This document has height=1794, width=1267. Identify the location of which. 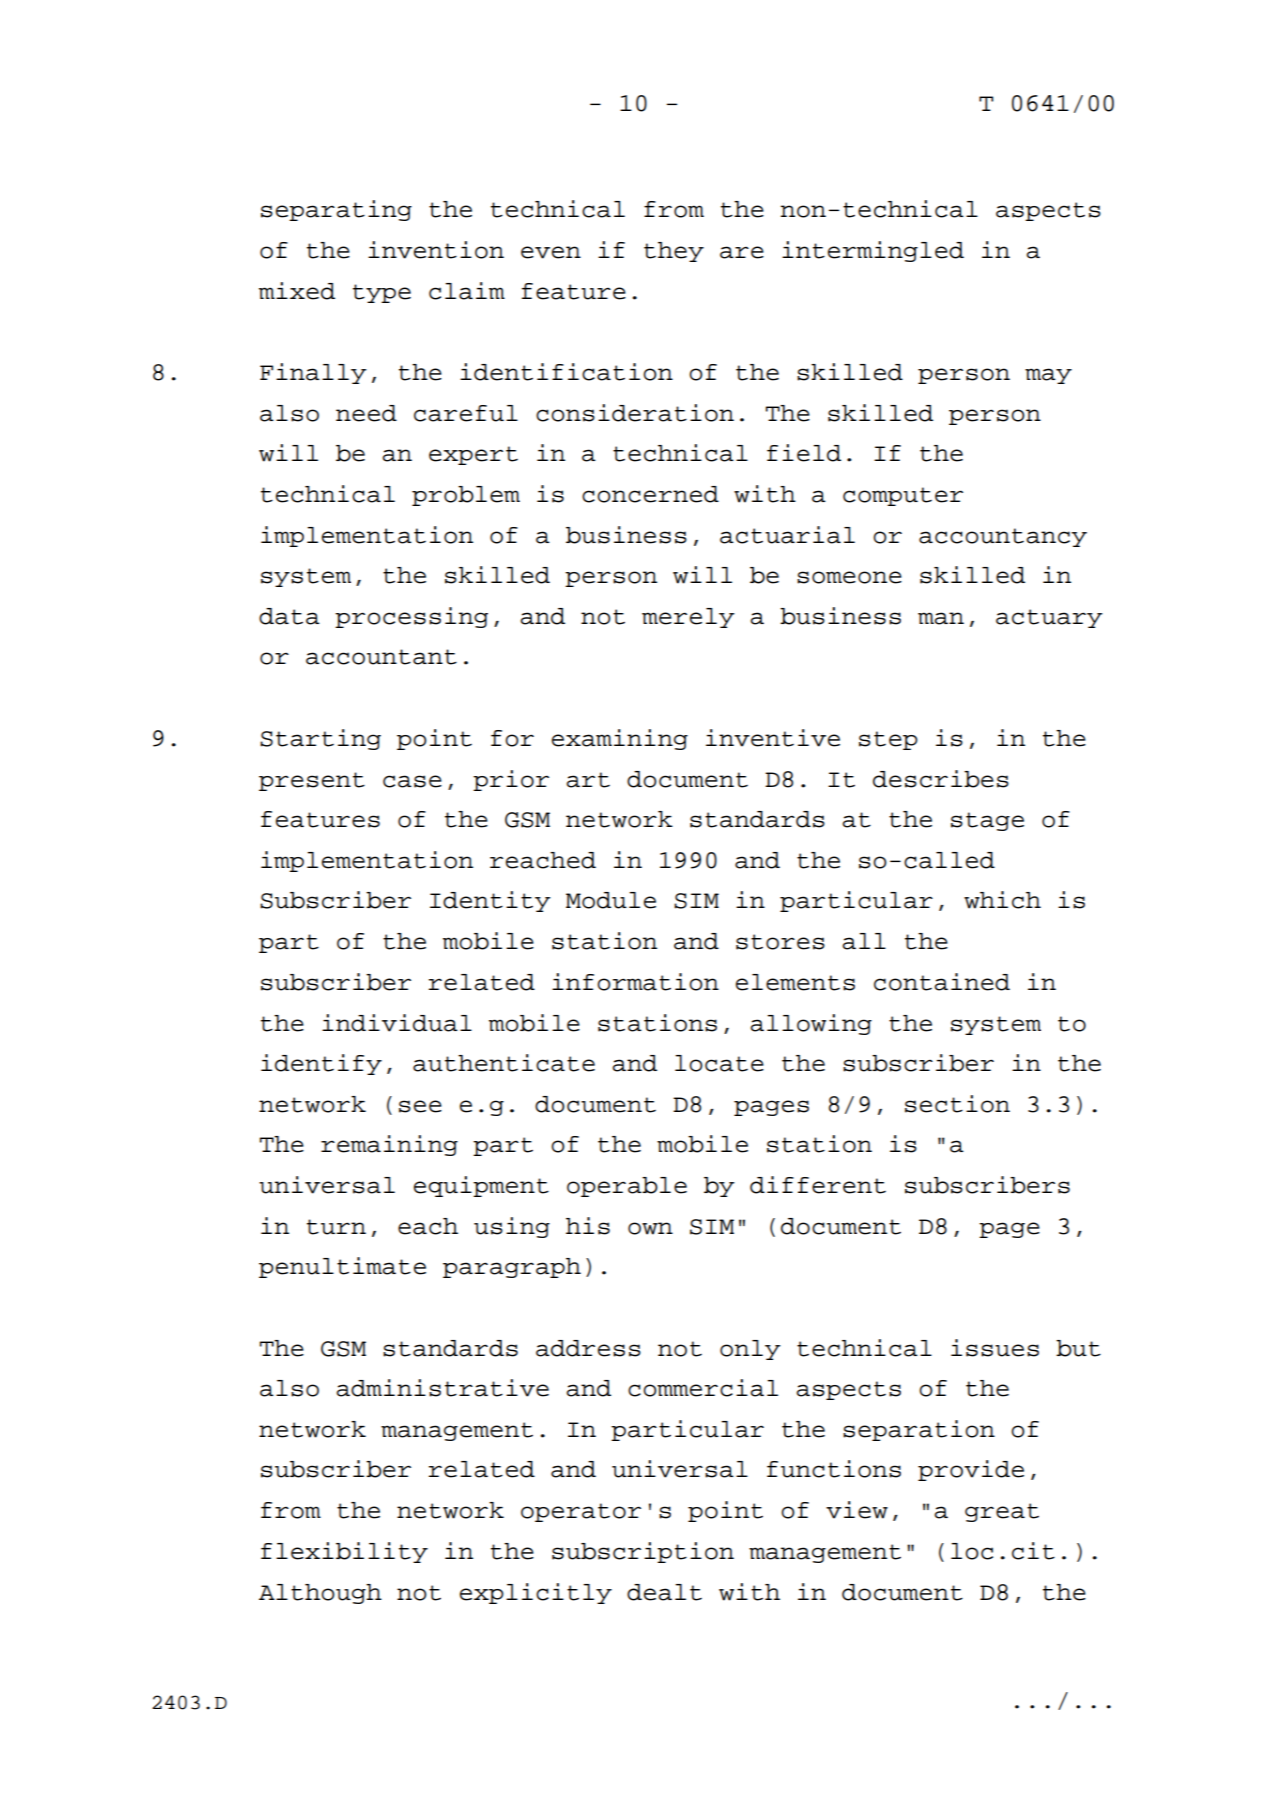
(1002, 900).
